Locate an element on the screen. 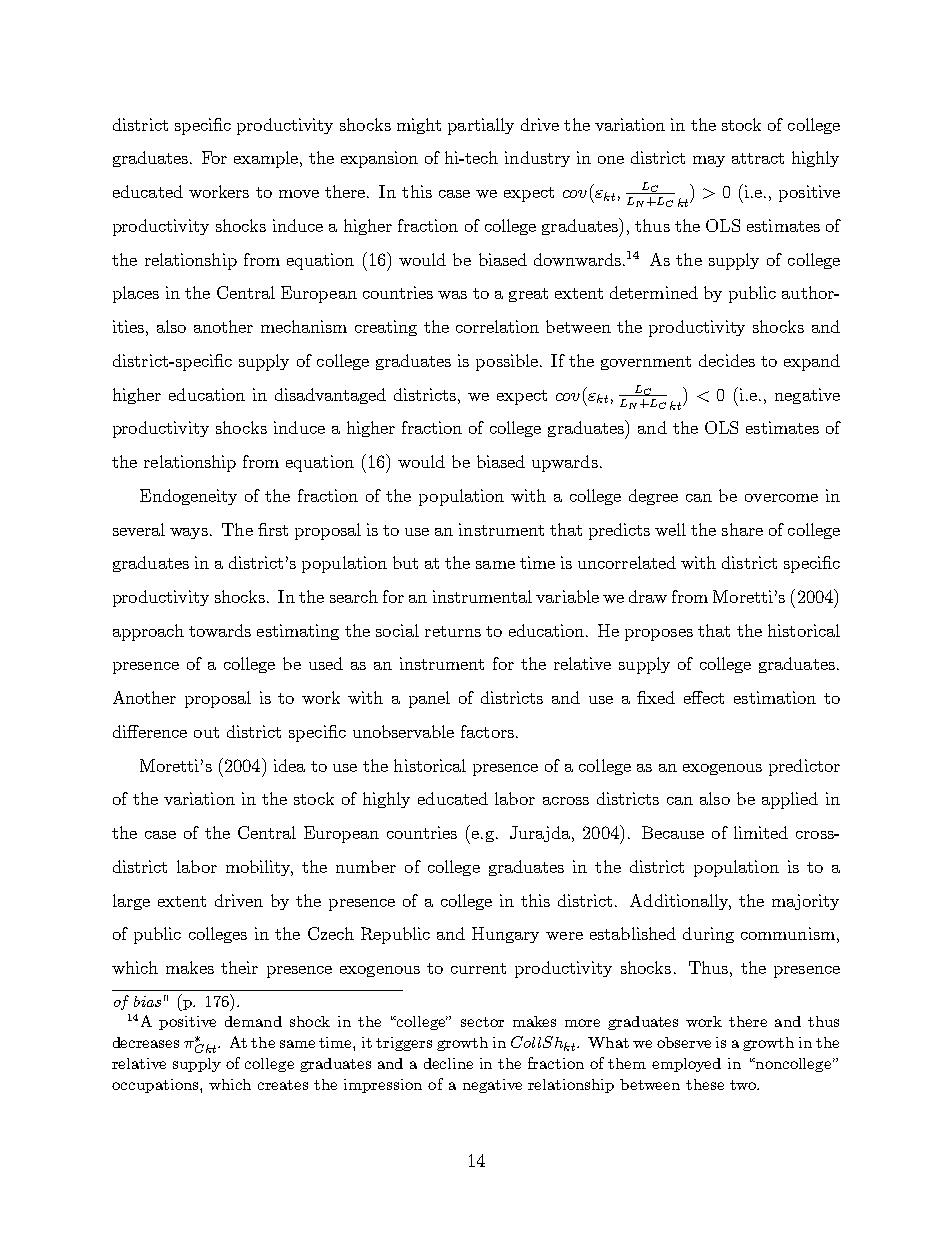 The height and width of the screenshot is (1233, 952). may is located at coordinates (709, 161).
